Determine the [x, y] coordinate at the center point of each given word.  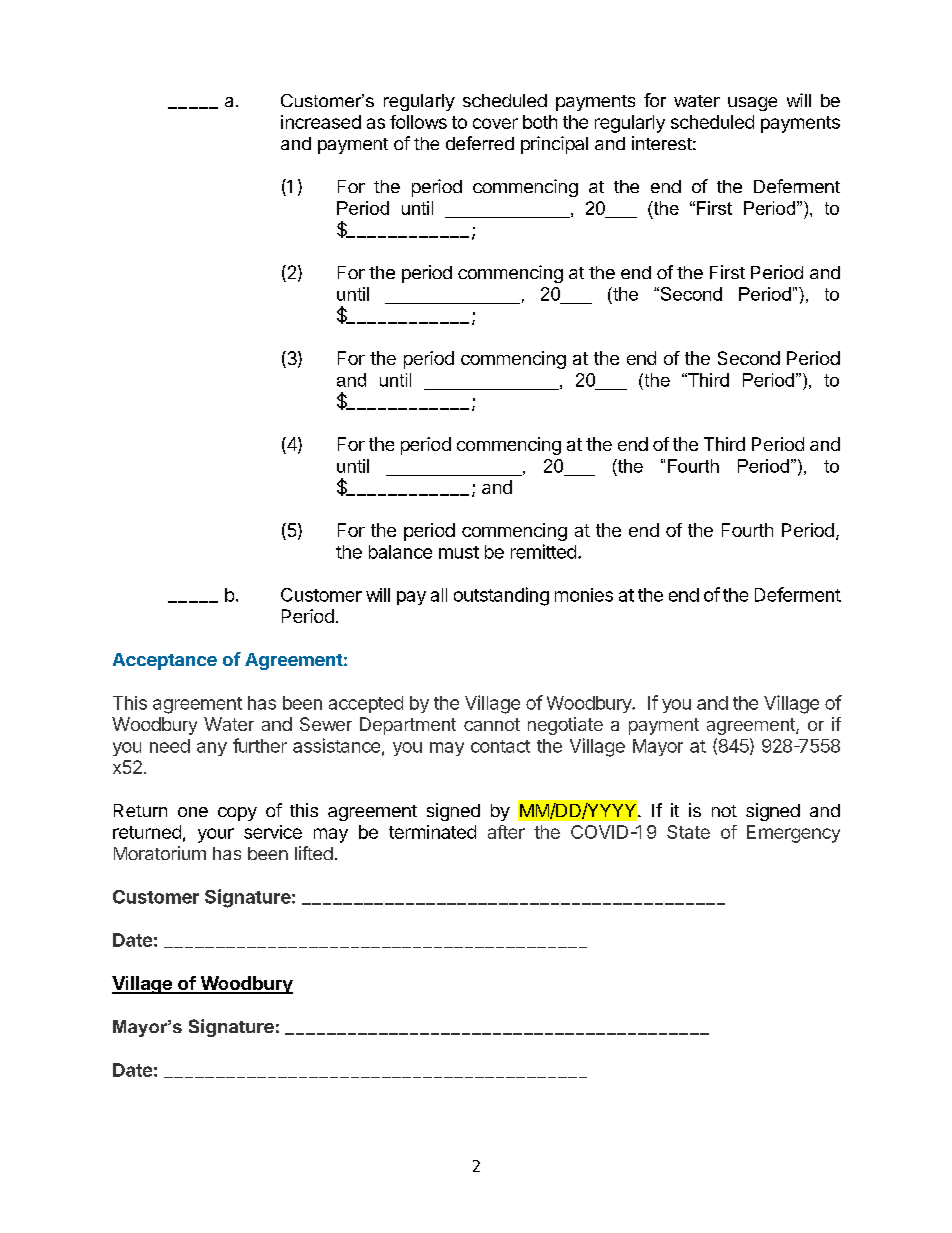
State [688, 832]
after [506, 832]
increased [321, 122]
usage [752, 104]
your [216, 835]
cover [495, 123]
